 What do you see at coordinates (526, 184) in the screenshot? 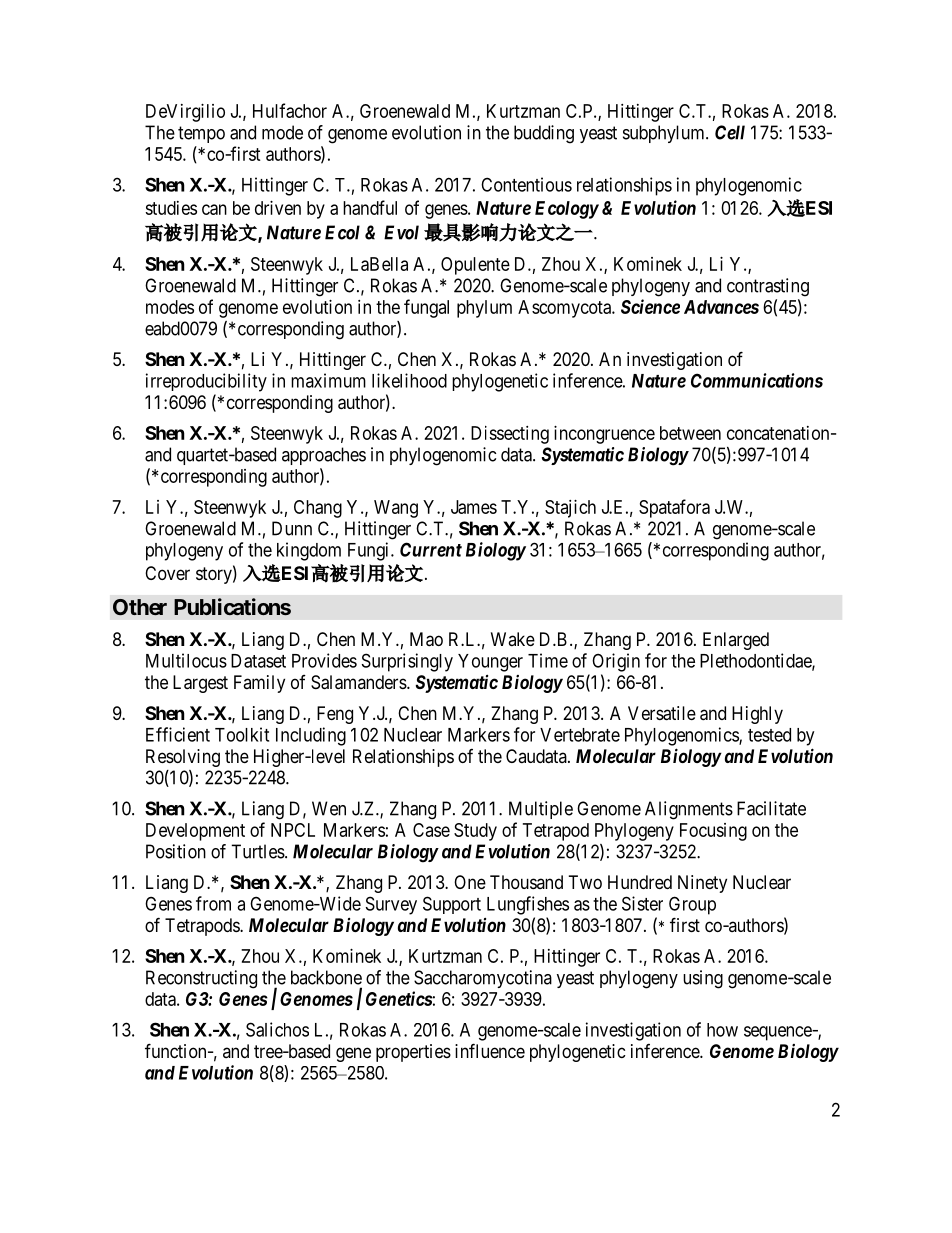
I see `Contentious` at bounding box center [526, 184].
